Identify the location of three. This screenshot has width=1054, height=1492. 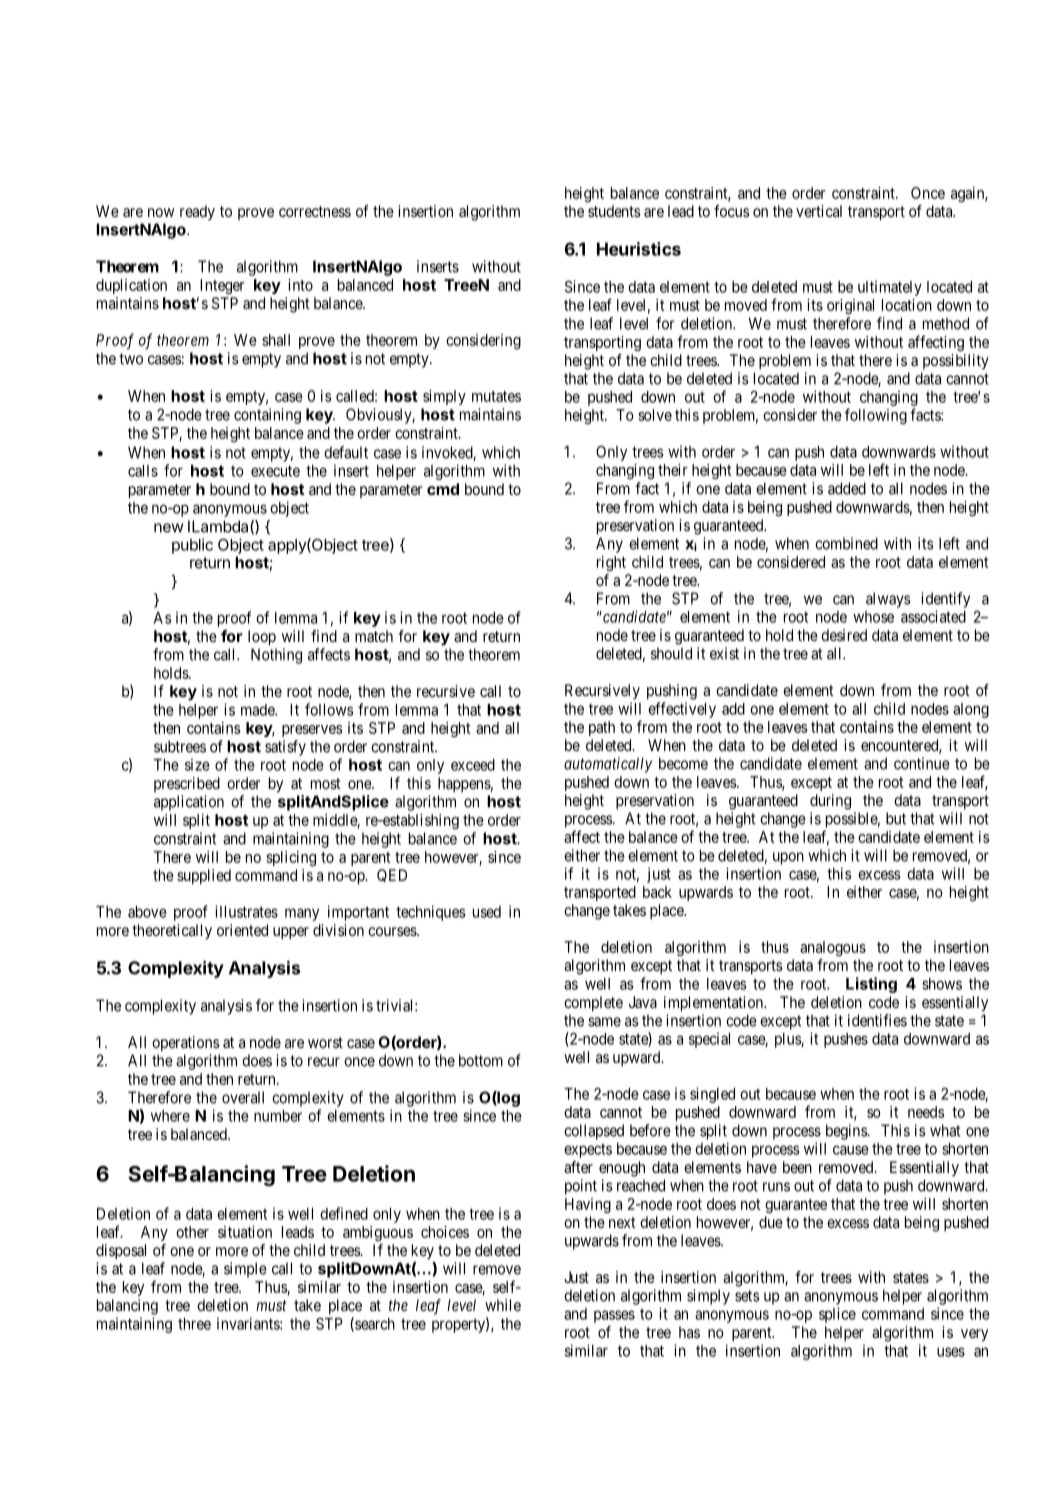
(194, 1324).
